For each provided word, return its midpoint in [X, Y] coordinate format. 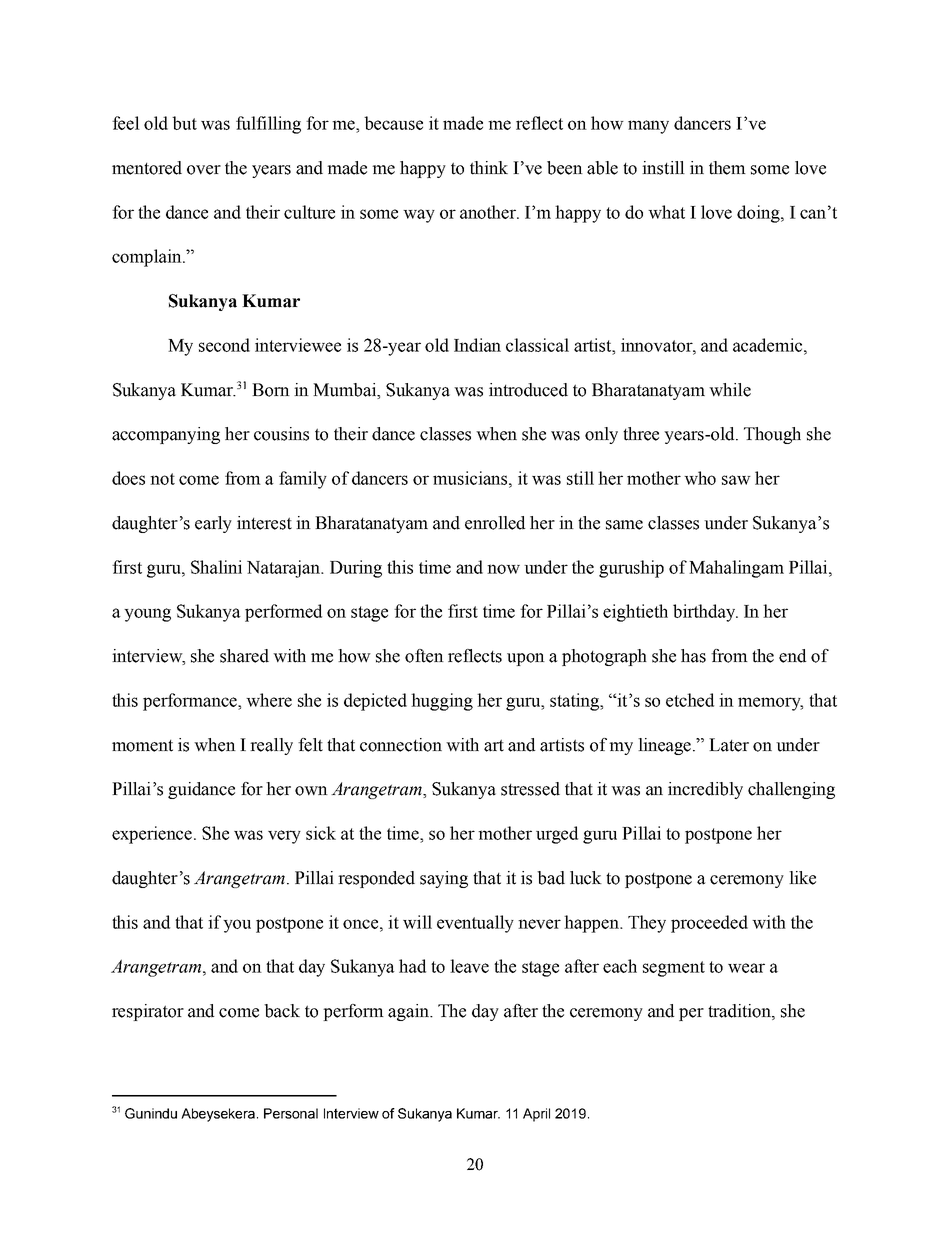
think [489, 168]
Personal [291, 1113]
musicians [471, 478]
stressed [530, 789]
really [271, 746]
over [204, 170]
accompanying [166, 435]
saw [736, 480]
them [727, 168]
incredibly [705, 790]
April [536, 1115]
